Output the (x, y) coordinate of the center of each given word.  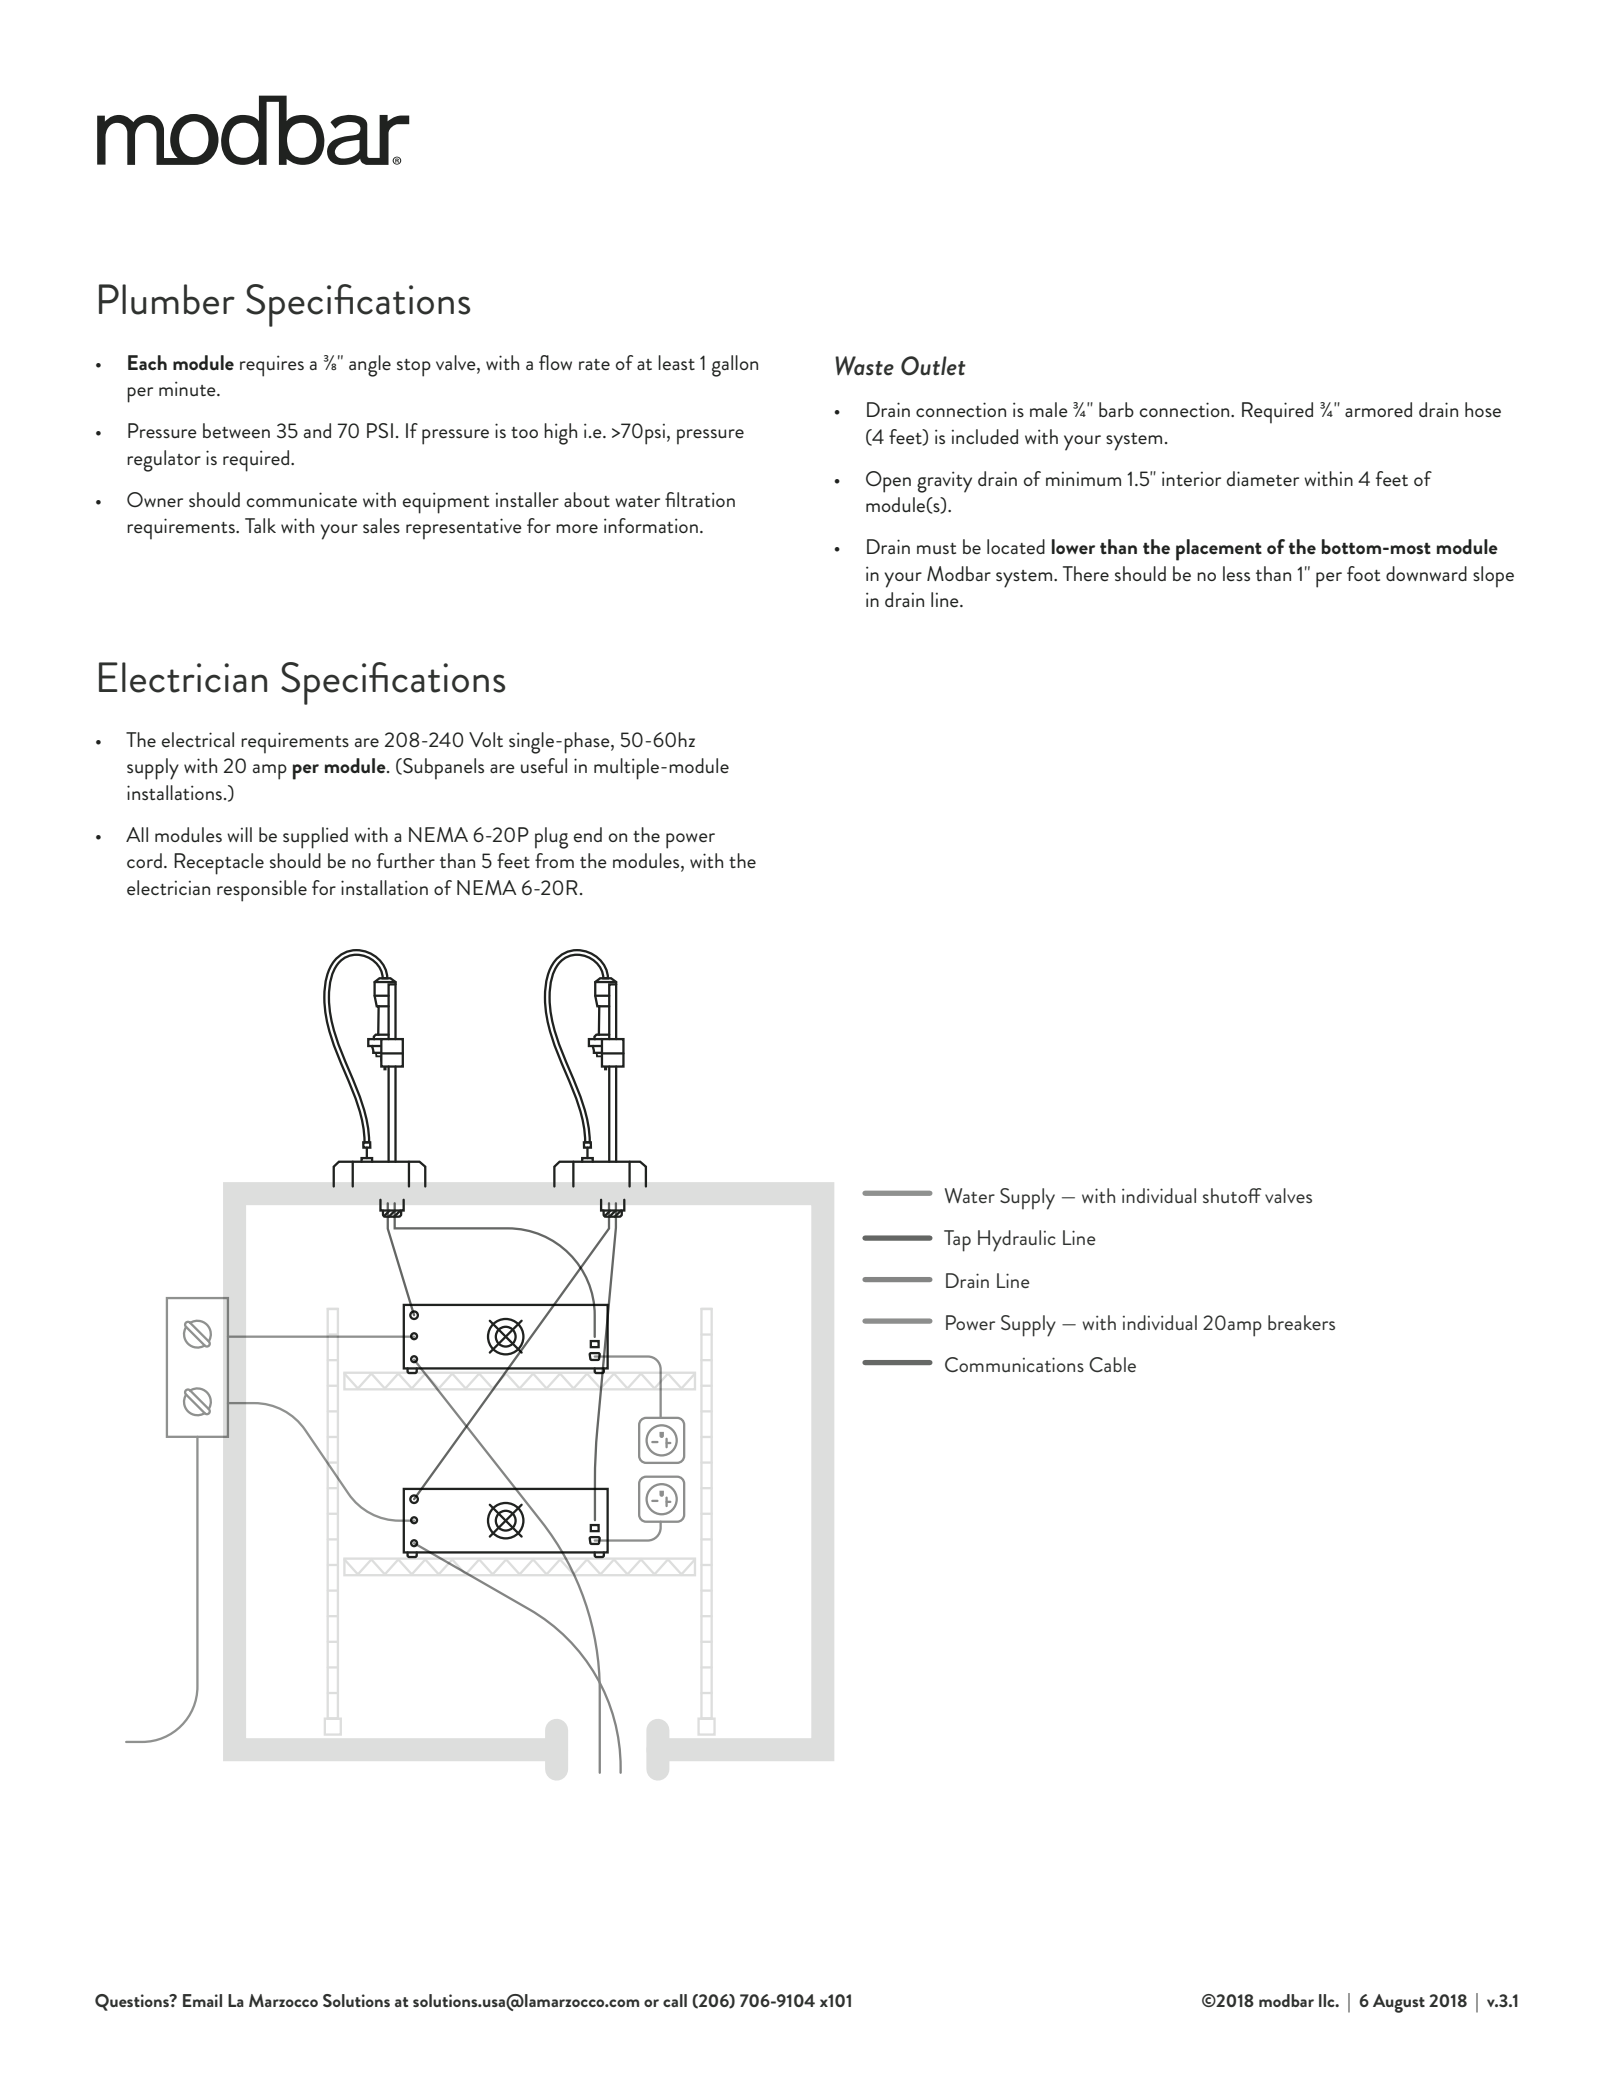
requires (272, 366)
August (1399, 2003)
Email (202, 2000)
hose (1483, 409)
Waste (864, 366)
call (675, 2000)
